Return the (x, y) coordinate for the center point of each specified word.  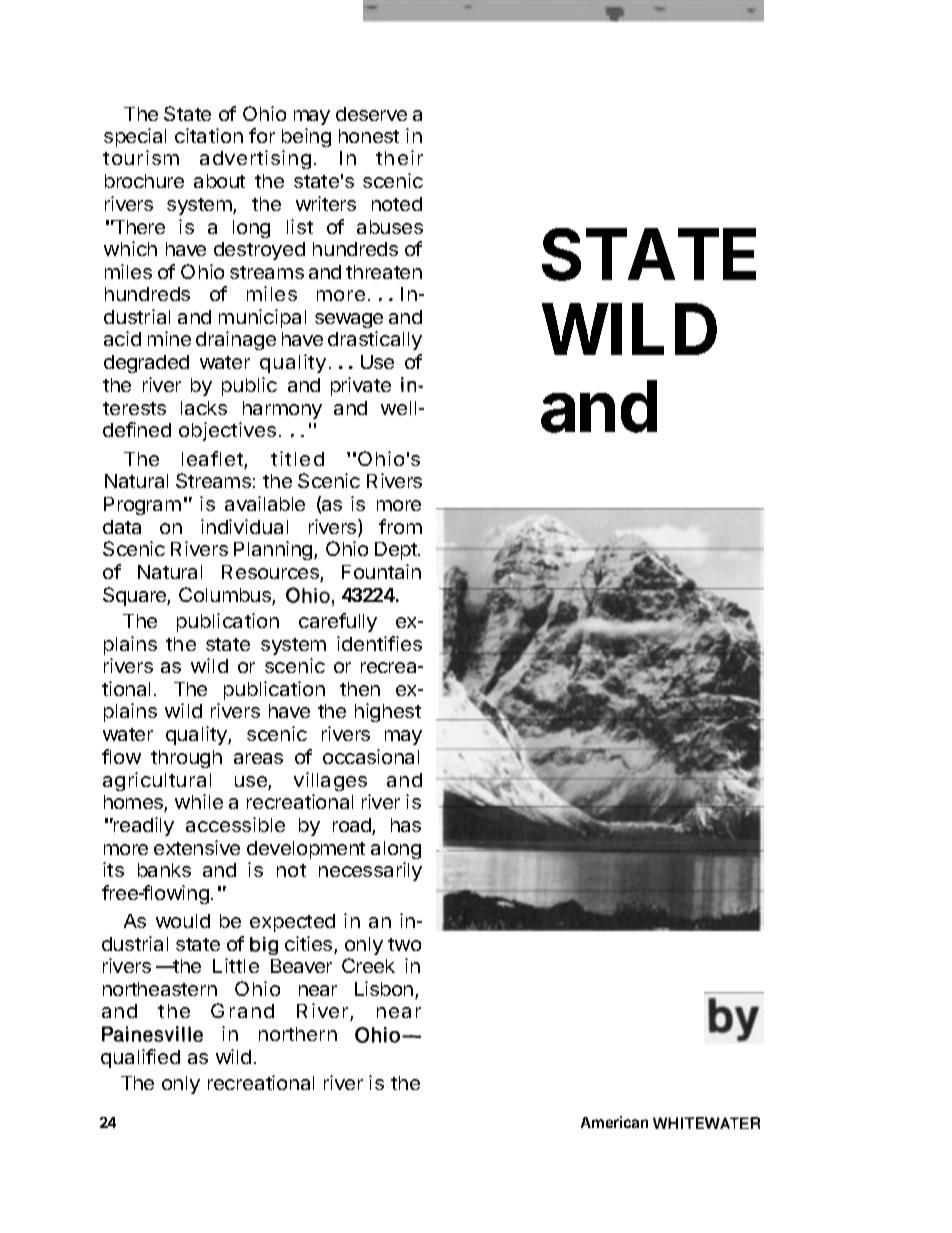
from (400, 526)
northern (298, 1034)
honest (369, 136)
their (399, 157)
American (614, 1122)
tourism (141, 157)
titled (297, 458)
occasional (371, 756)
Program (142, 506)
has (406, 825)
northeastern (160, 989)
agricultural (157, 781)
